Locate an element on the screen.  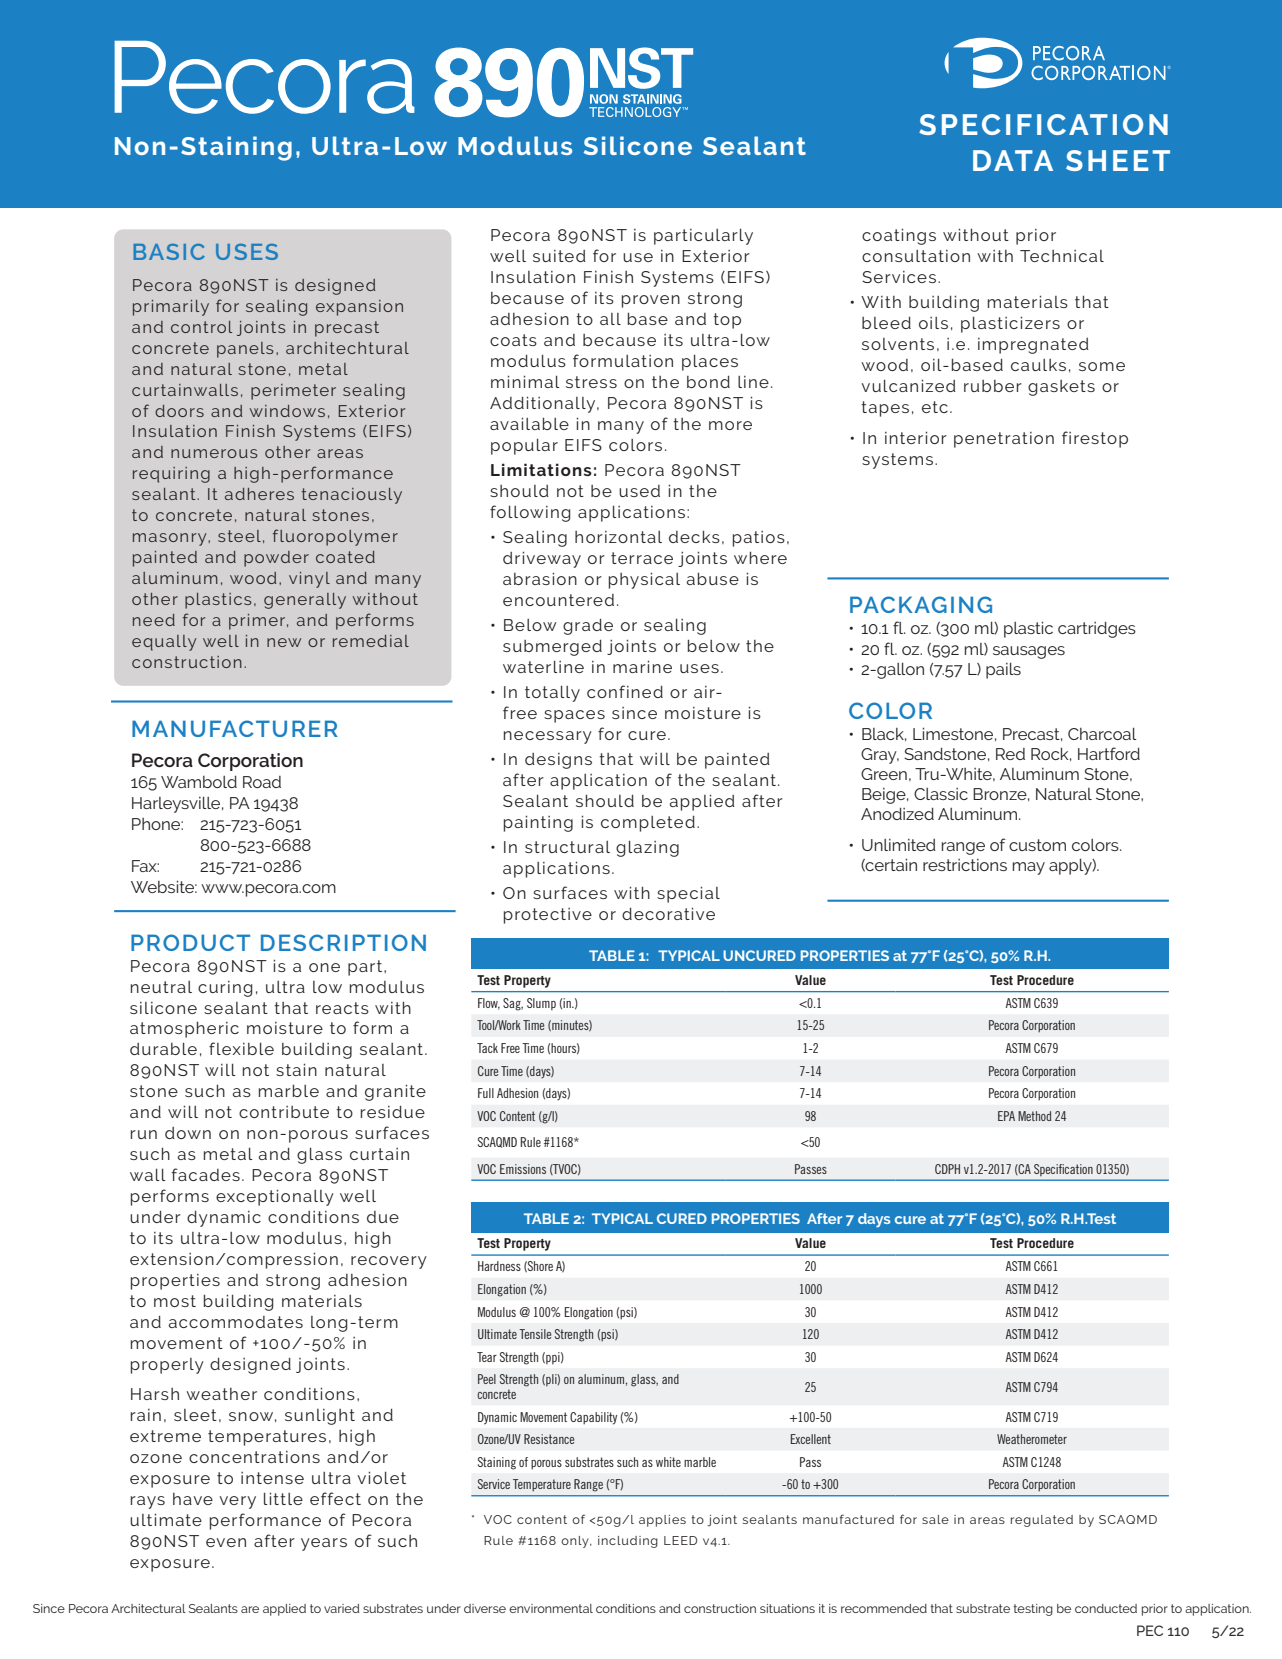
regulated is located at coordinates (1042, 1521).
